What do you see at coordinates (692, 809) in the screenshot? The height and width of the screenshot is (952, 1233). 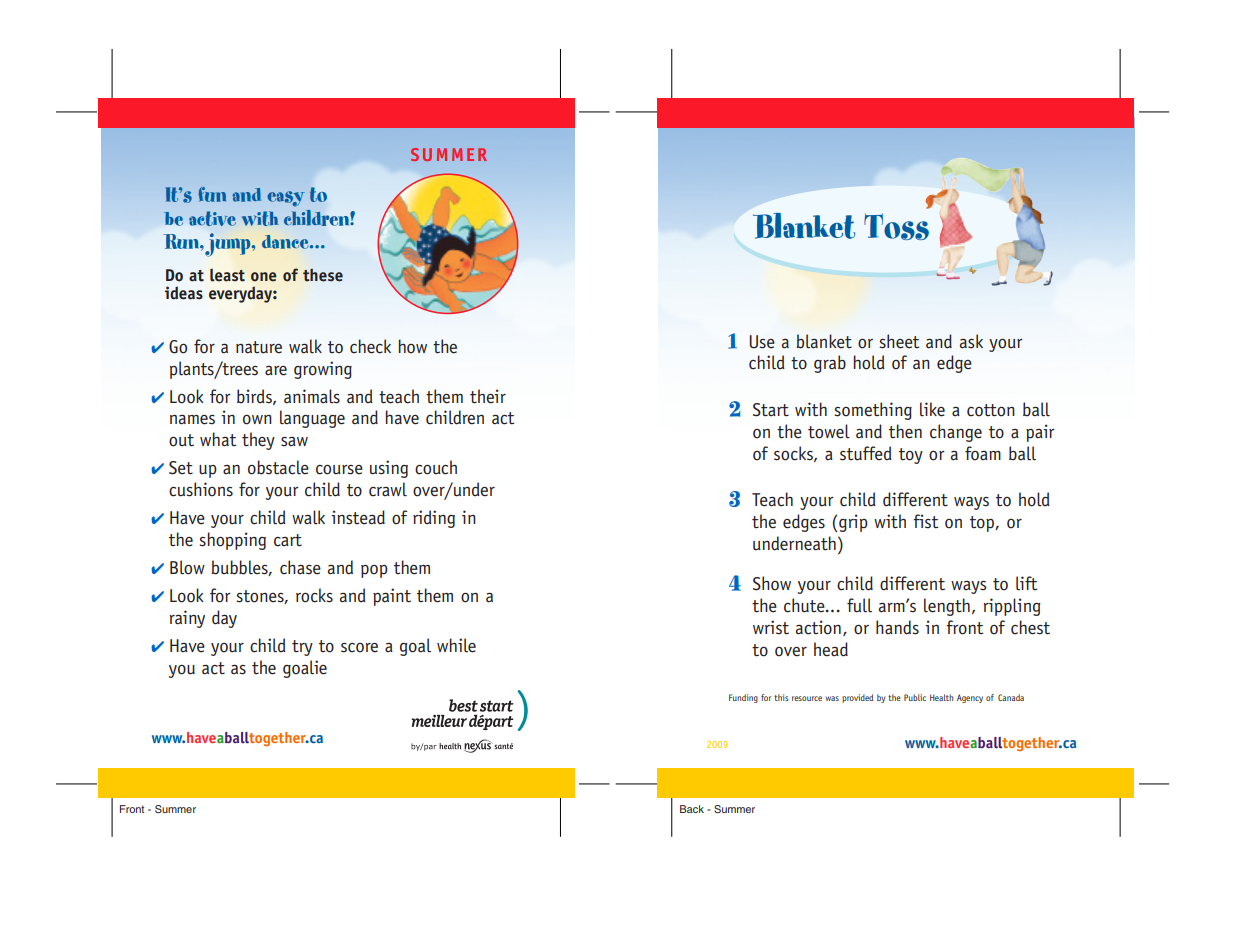 I see `Back` at bounding box center [692, 809].
